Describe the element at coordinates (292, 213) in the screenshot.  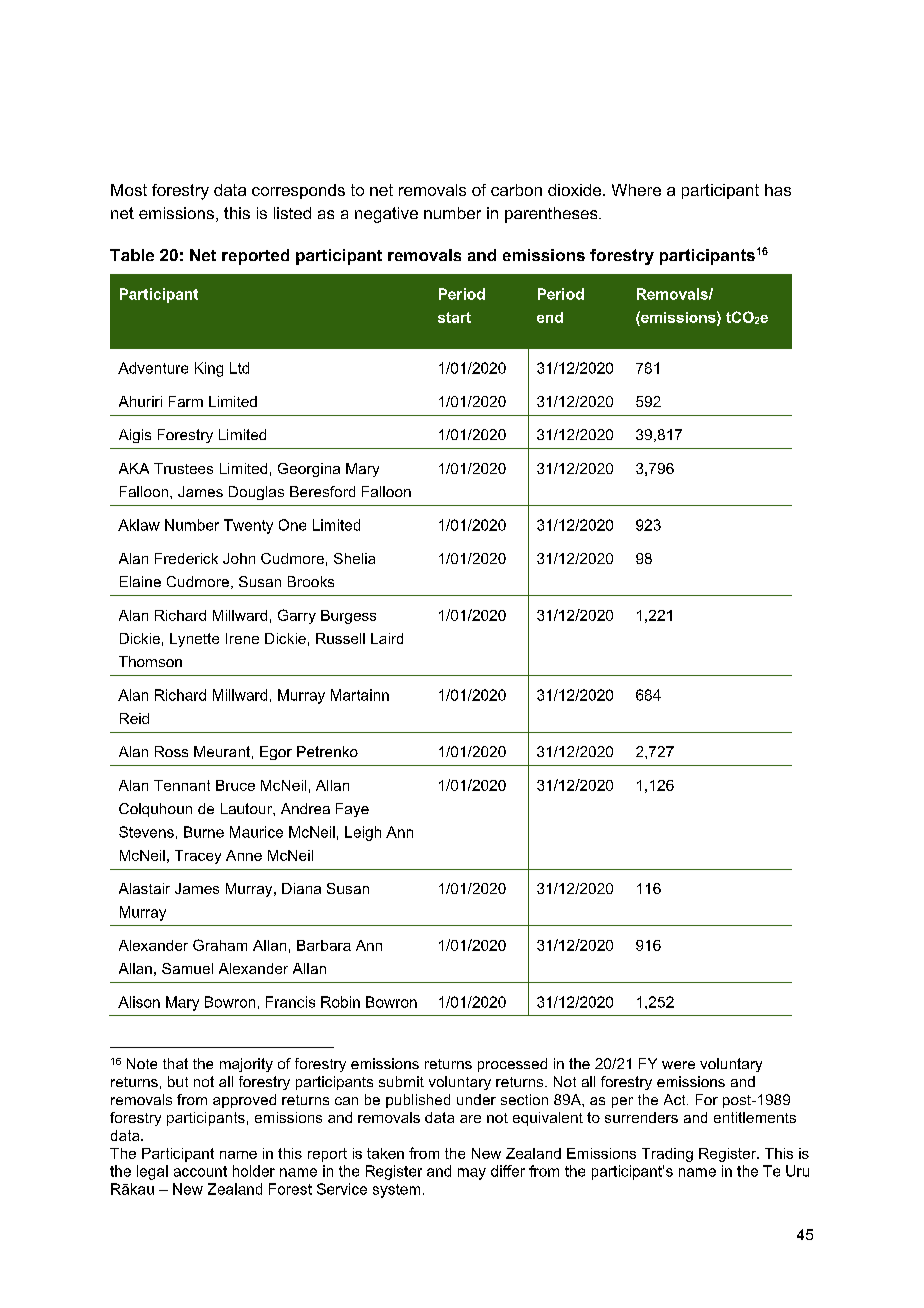
I see `listed` at that location.
